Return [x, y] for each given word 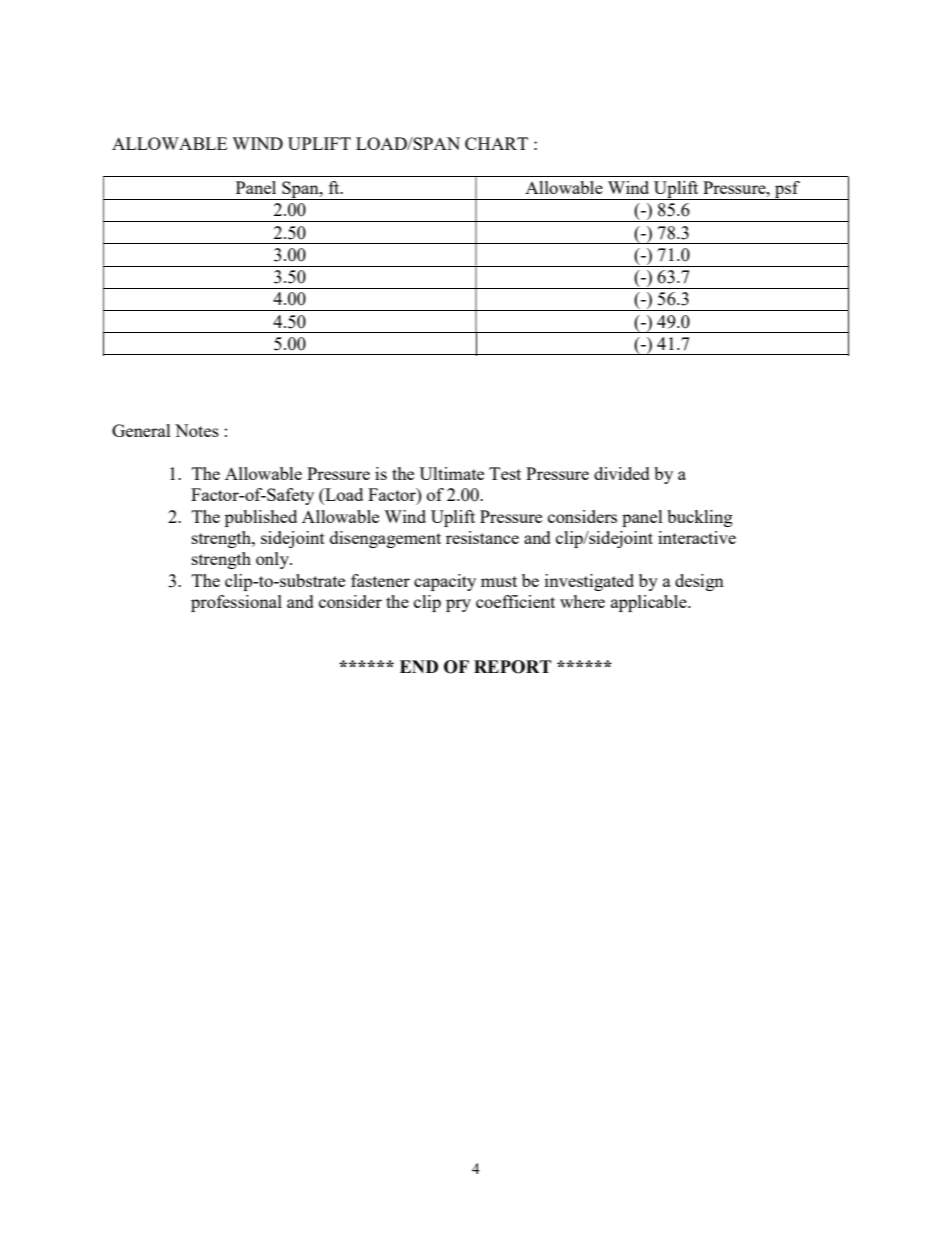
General [141, 430]
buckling [700, 518]
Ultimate [451, 473]
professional [236, 603]
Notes [197, 430]
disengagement [385, 539]
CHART [496, 143]
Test [505, 473]
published [261, 518]
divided [622, 473]
